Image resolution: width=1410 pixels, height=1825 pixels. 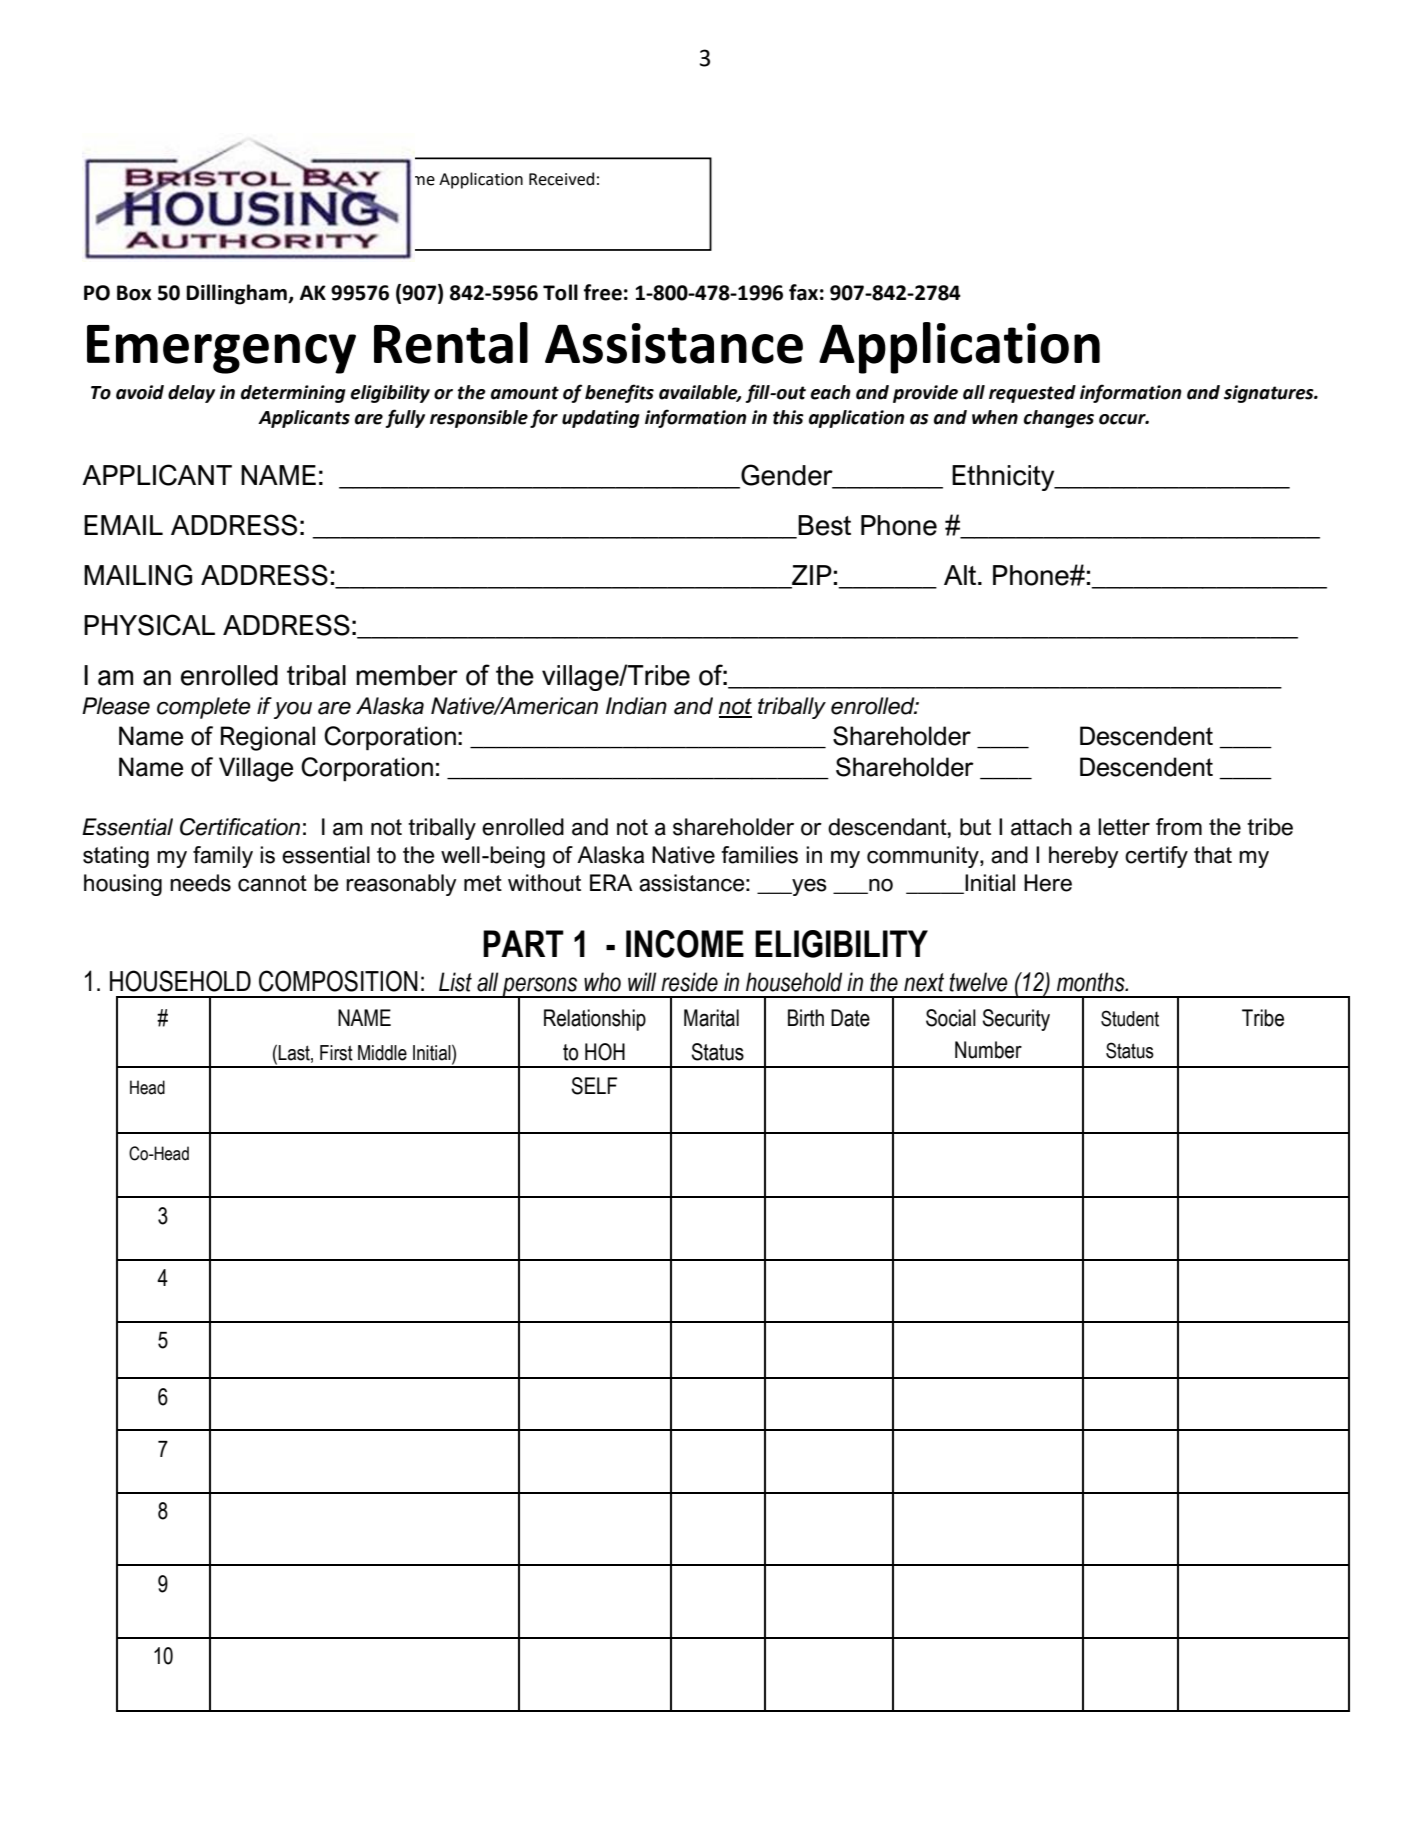 I want to click on changes, so click(x=1059, y=419).
